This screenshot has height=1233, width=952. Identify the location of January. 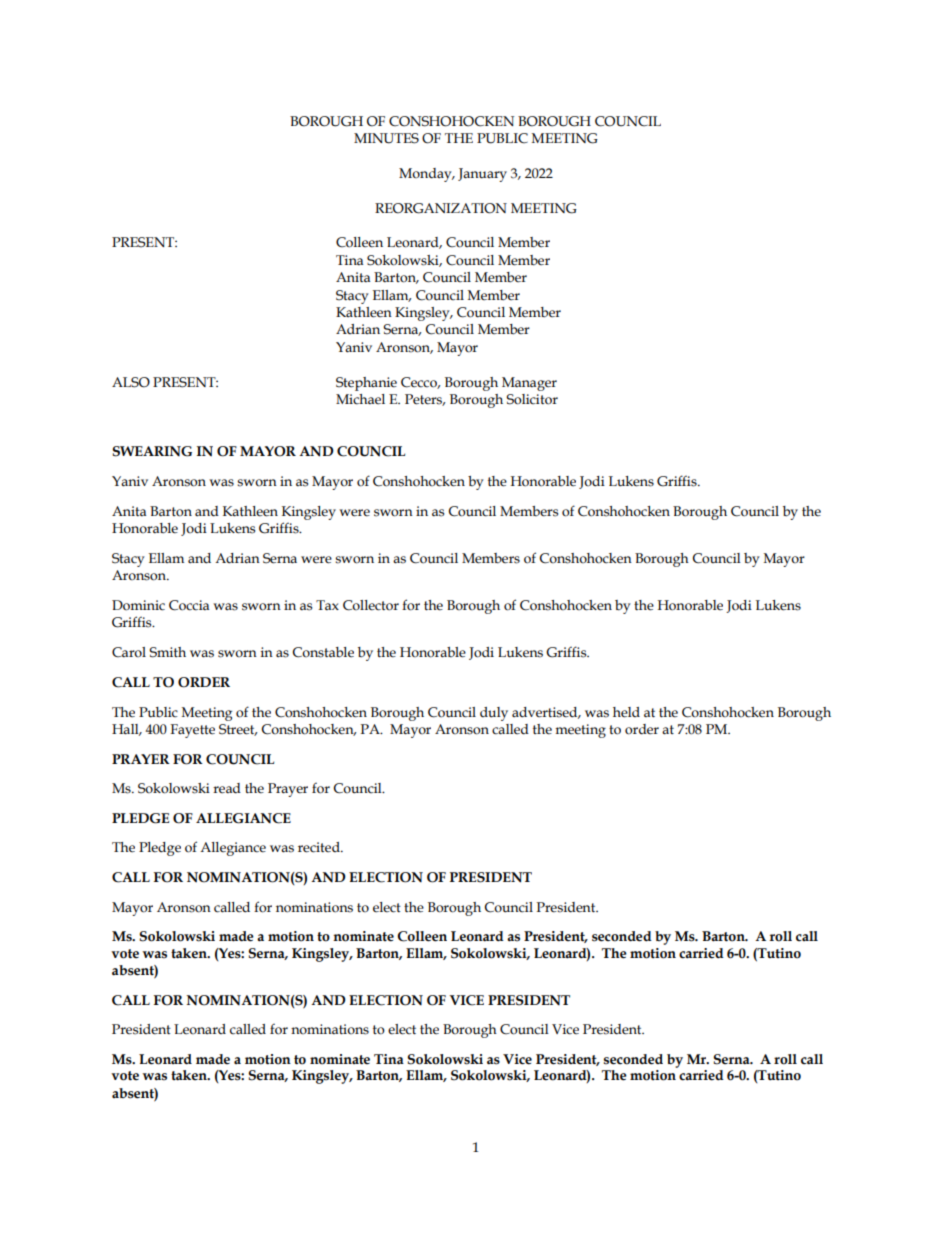
(482, 175).
